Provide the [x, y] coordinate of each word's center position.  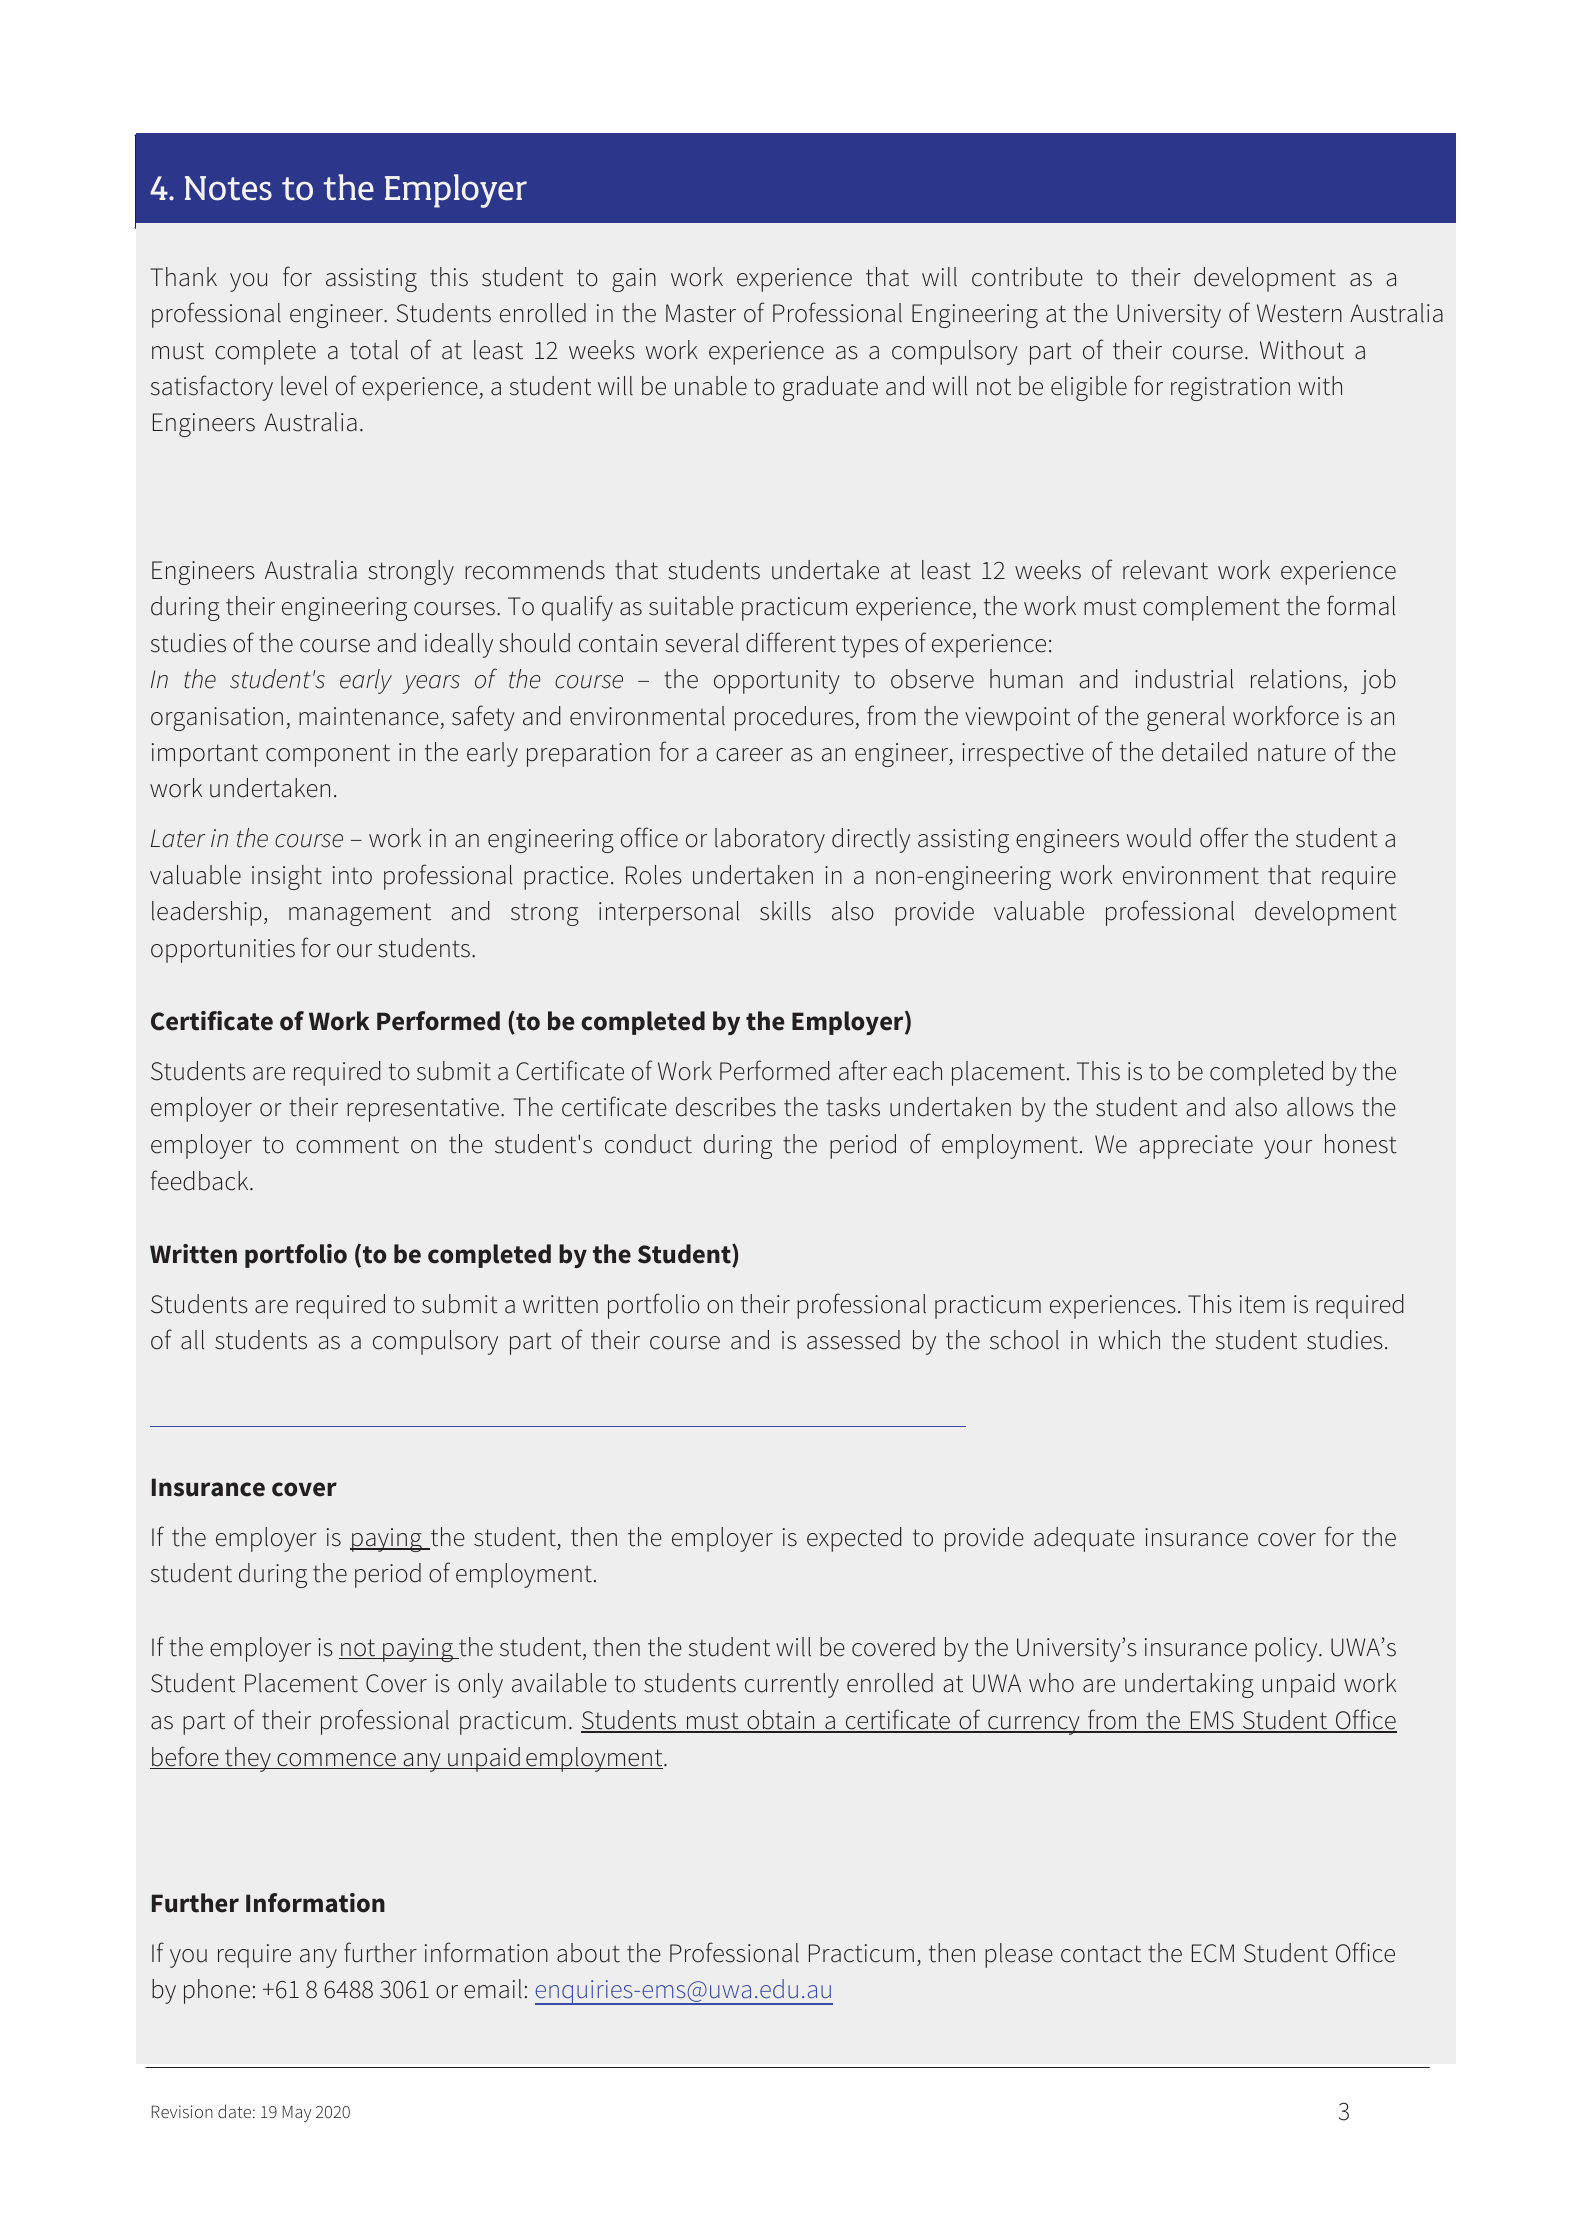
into [352, 875]
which [1129, 1340]
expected [854, 1539]
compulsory [435, 1342]
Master [701, 313]
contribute [1027, 277]
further [380, 1952]
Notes [228, 188]
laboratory [770, 840]
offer [1224, 837]
